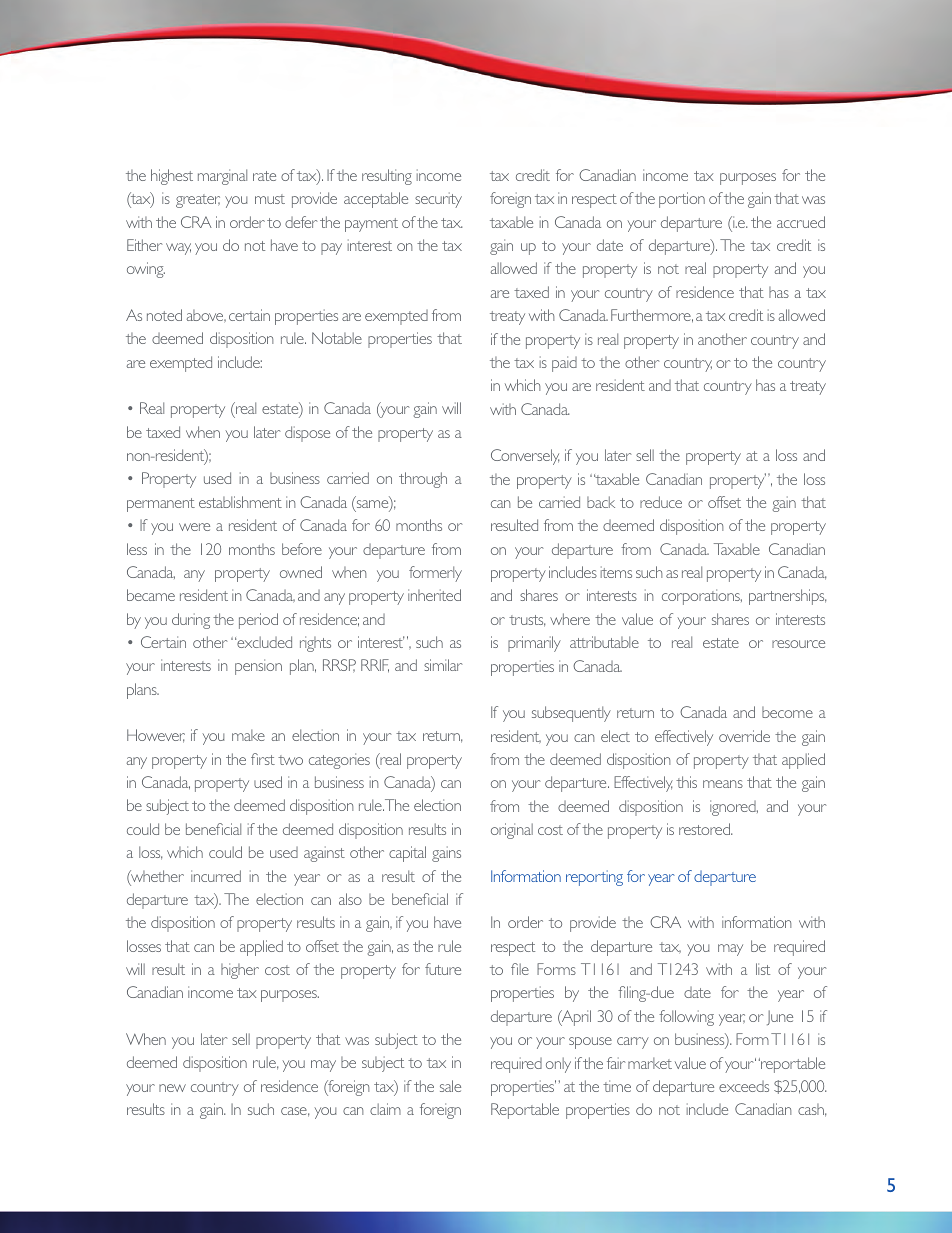 The width and height of the screenshot is (952, 1233). Describe the element at coordinates (438, 200) in the screenshot. I see `security` at that location.
